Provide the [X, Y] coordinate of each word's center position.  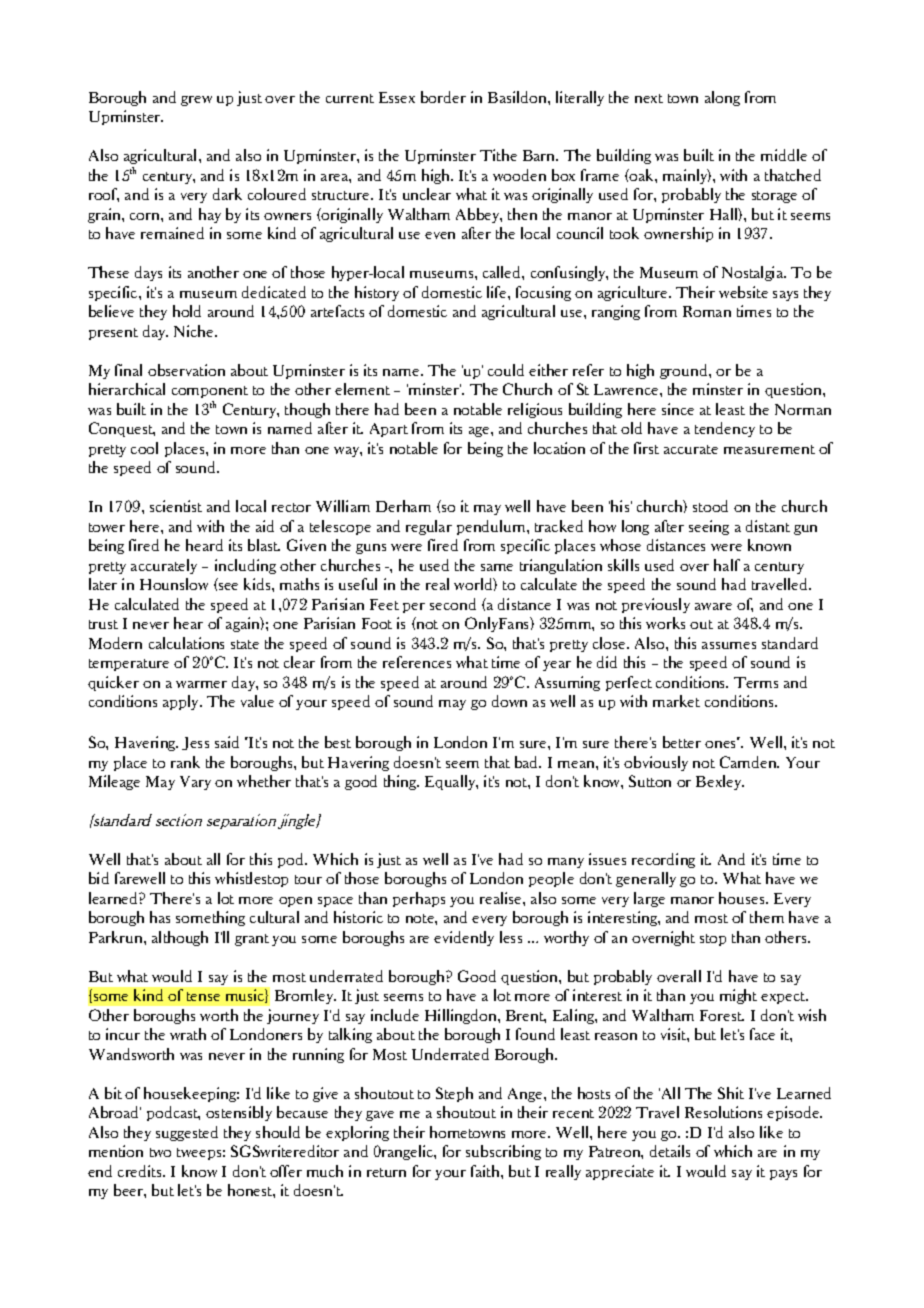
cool [144, 448]
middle [784, 155]
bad [528, 762]
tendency [725, 429]
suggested [187, 1133]
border [443, 97]
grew [196, 101]
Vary [195, 783]
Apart [389, 430]
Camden [749, 762]
